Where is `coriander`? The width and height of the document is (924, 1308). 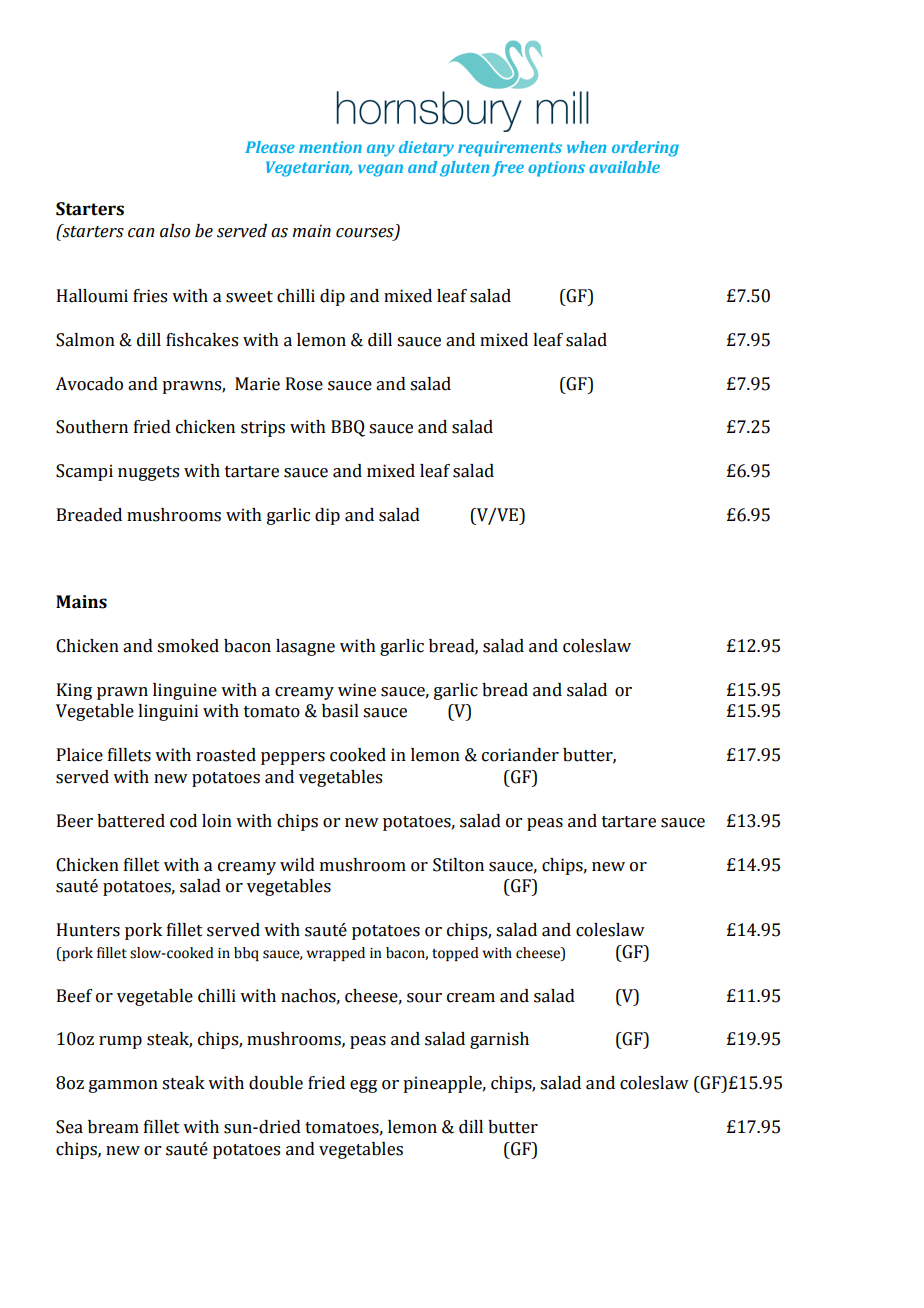
coriander is located at coordinates (520, 755).
